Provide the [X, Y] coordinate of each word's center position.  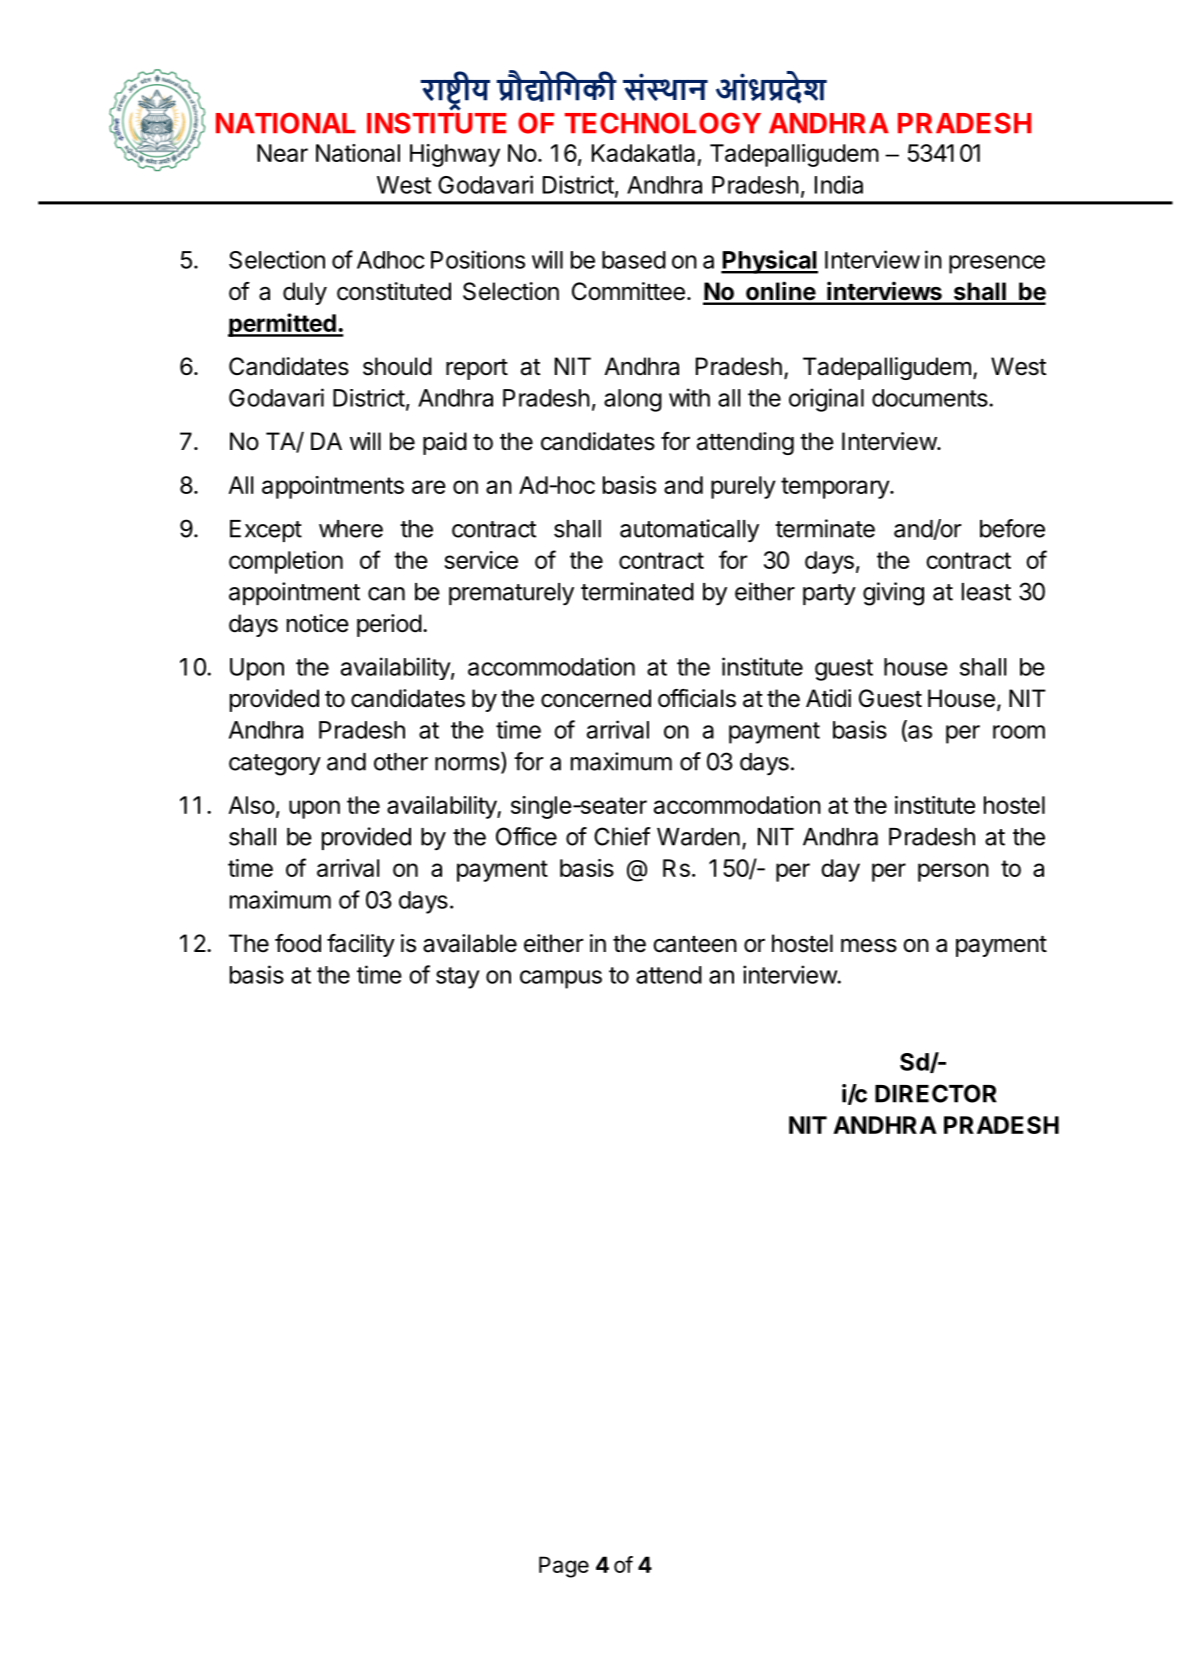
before [1012, 528]
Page [564, 1567]
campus [561, 979]
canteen [695, 944]
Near [282, 153]
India [839, 184]
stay [458, 978]
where [351, 529]
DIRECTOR [936, 1093]
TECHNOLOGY [663, 123]
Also [251, 805]
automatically [689, 531]
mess [869, 945]
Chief [622, 836]
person [953, 872]
